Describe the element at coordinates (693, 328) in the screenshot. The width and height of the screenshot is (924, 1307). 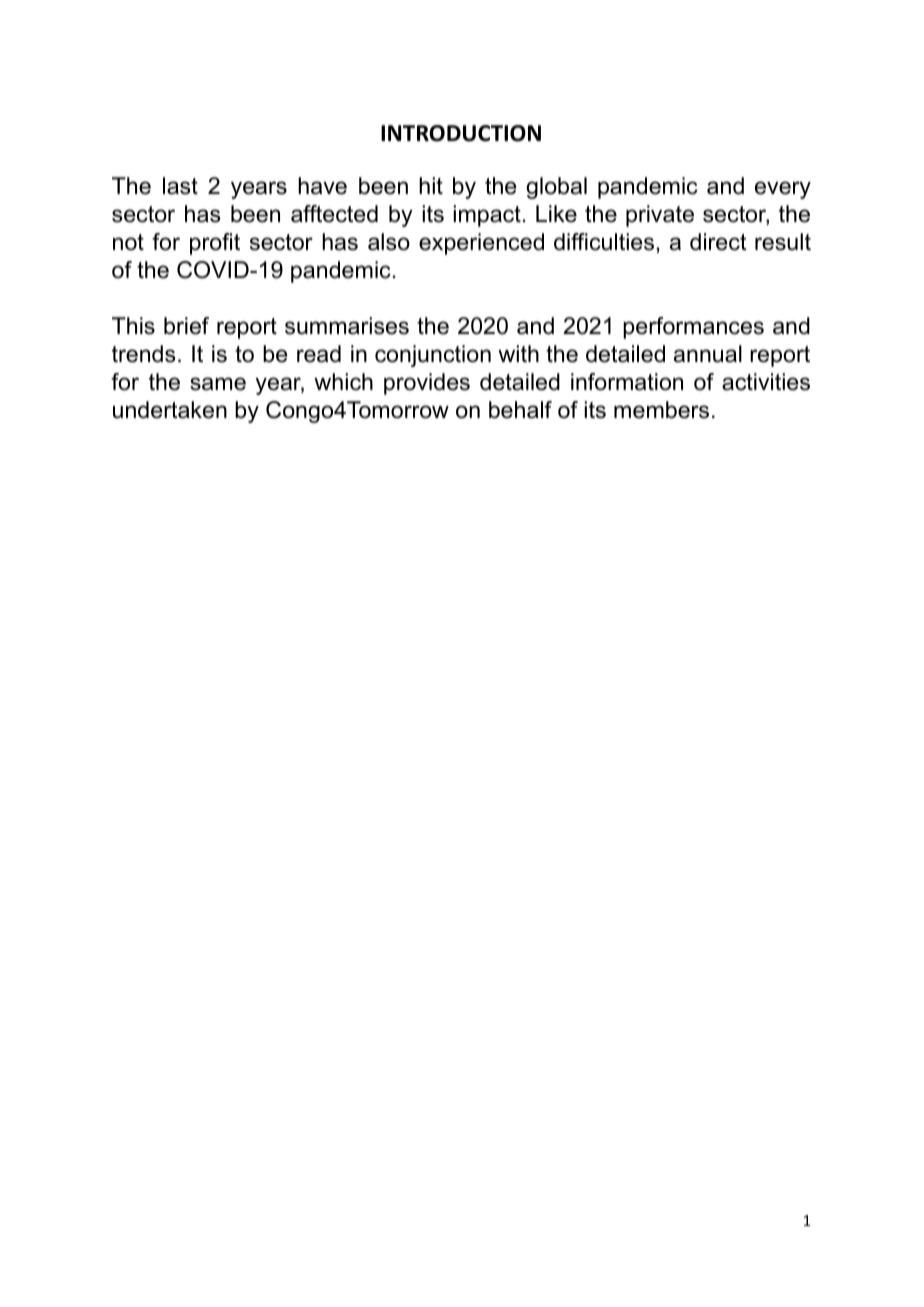
I see `performances` at that location.
